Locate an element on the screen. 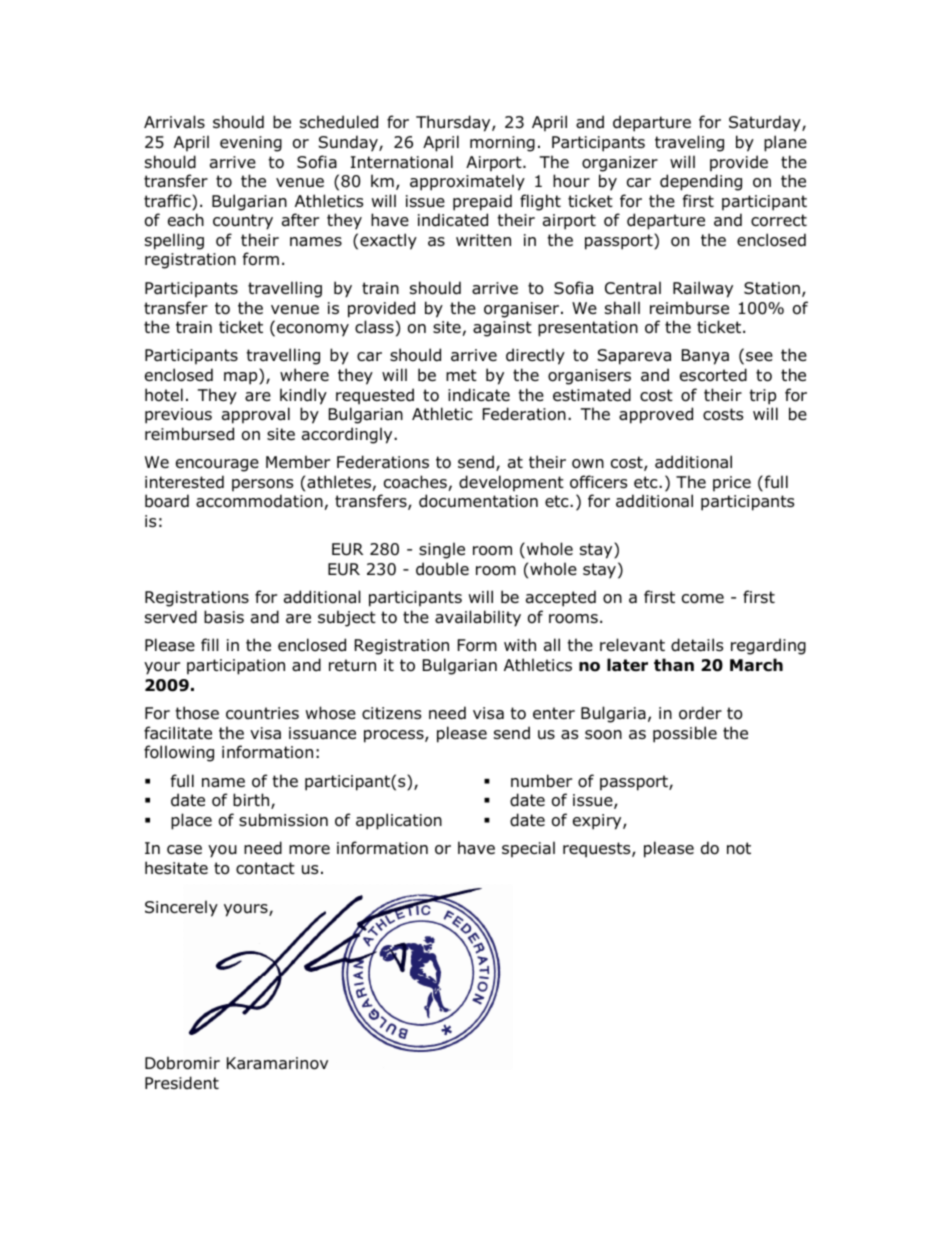  not is located at coordinates (739, 848).
